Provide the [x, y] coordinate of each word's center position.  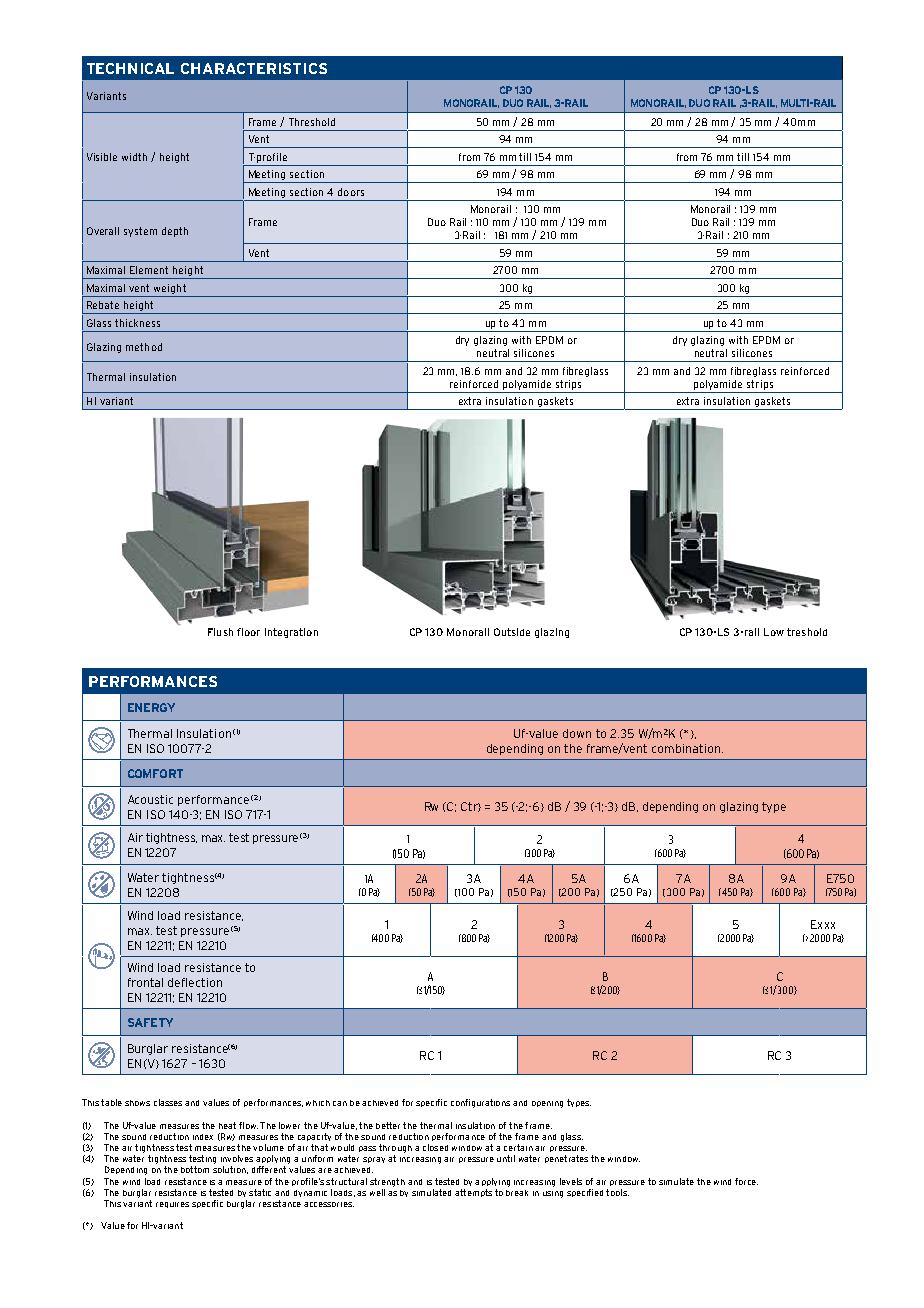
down [577, 733]
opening [547, 1104]
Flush [220, 632]
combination [686, 748]
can [340, 1103]
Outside [512, 632]
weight [170, 289]
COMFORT [155, 773]
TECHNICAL [130, 68]
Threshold [312, 122]
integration [291, 633]
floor [248, 632]
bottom [195, 1169]
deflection [195, 982]
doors [351, 192]
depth [175, 232]
